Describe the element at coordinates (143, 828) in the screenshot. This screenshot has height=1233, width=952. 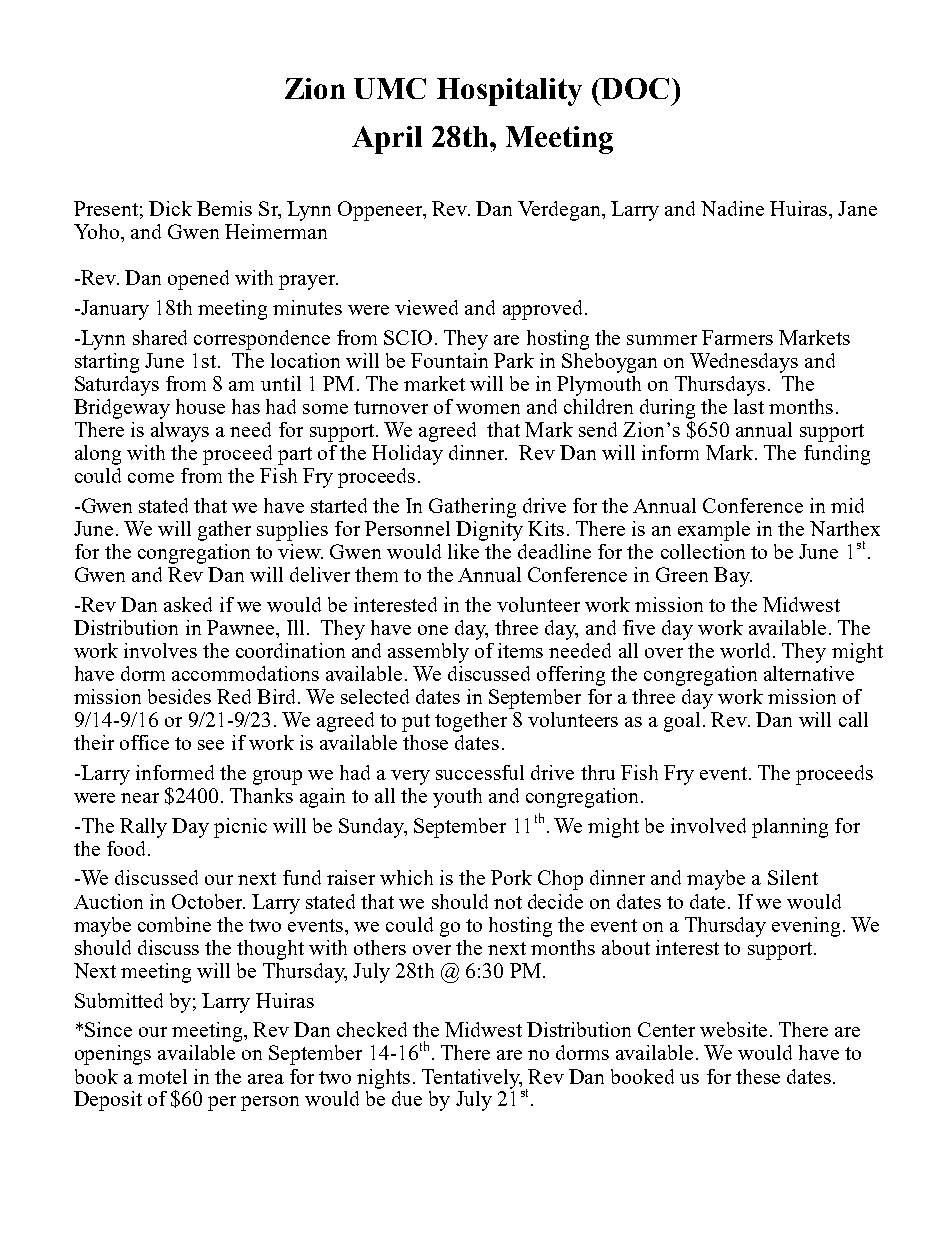
I see `Rally` at that location.
